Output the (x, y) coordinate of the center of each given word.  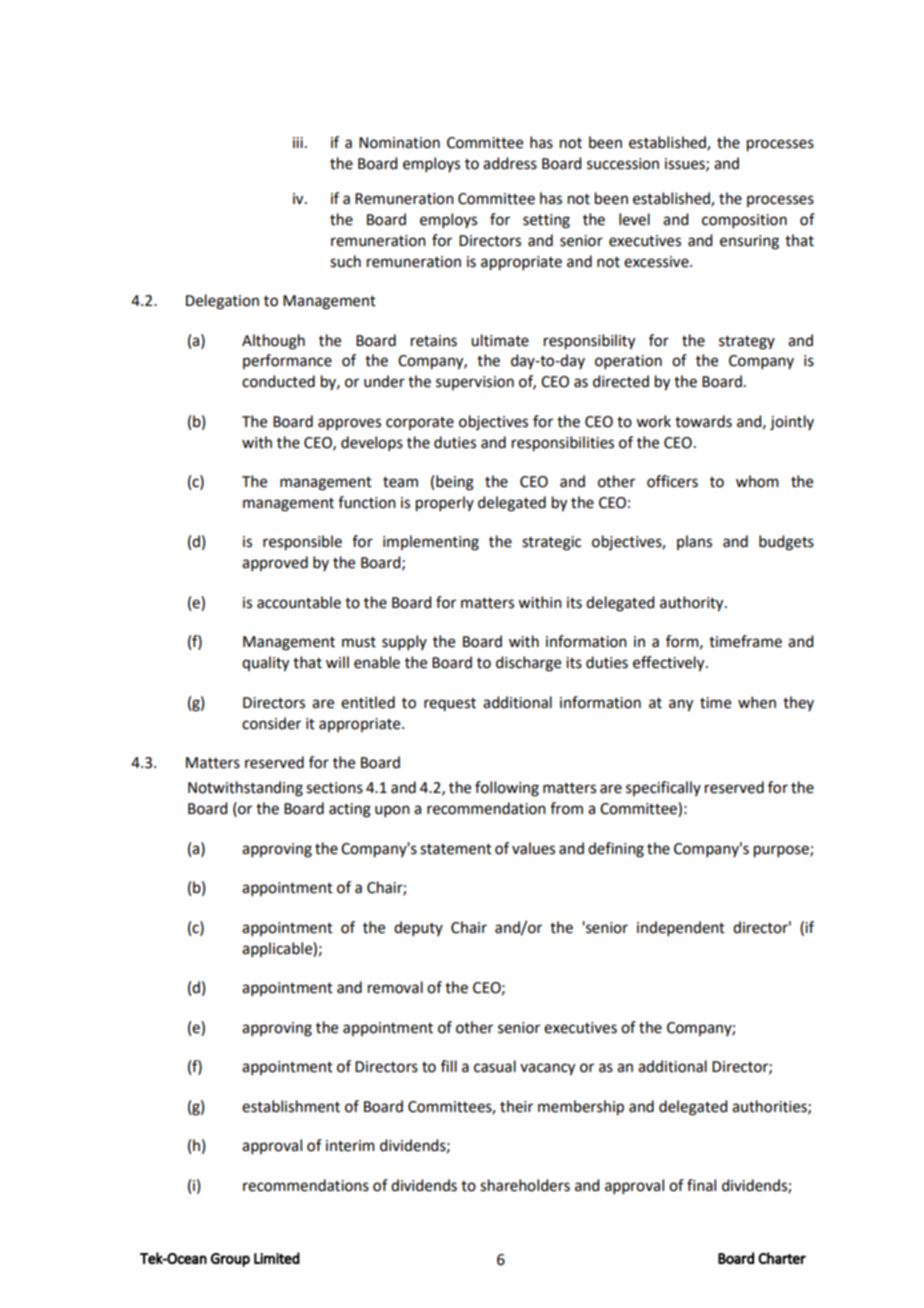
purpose (782, 851)
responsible (302, 543)
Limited (277, 1258)
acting (350, 810)
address (510, 163)
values (533, 848)
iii (298, 142)
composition (744, 221)
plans (694, 542)
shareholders (525, 1185)
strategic (551, 543)
